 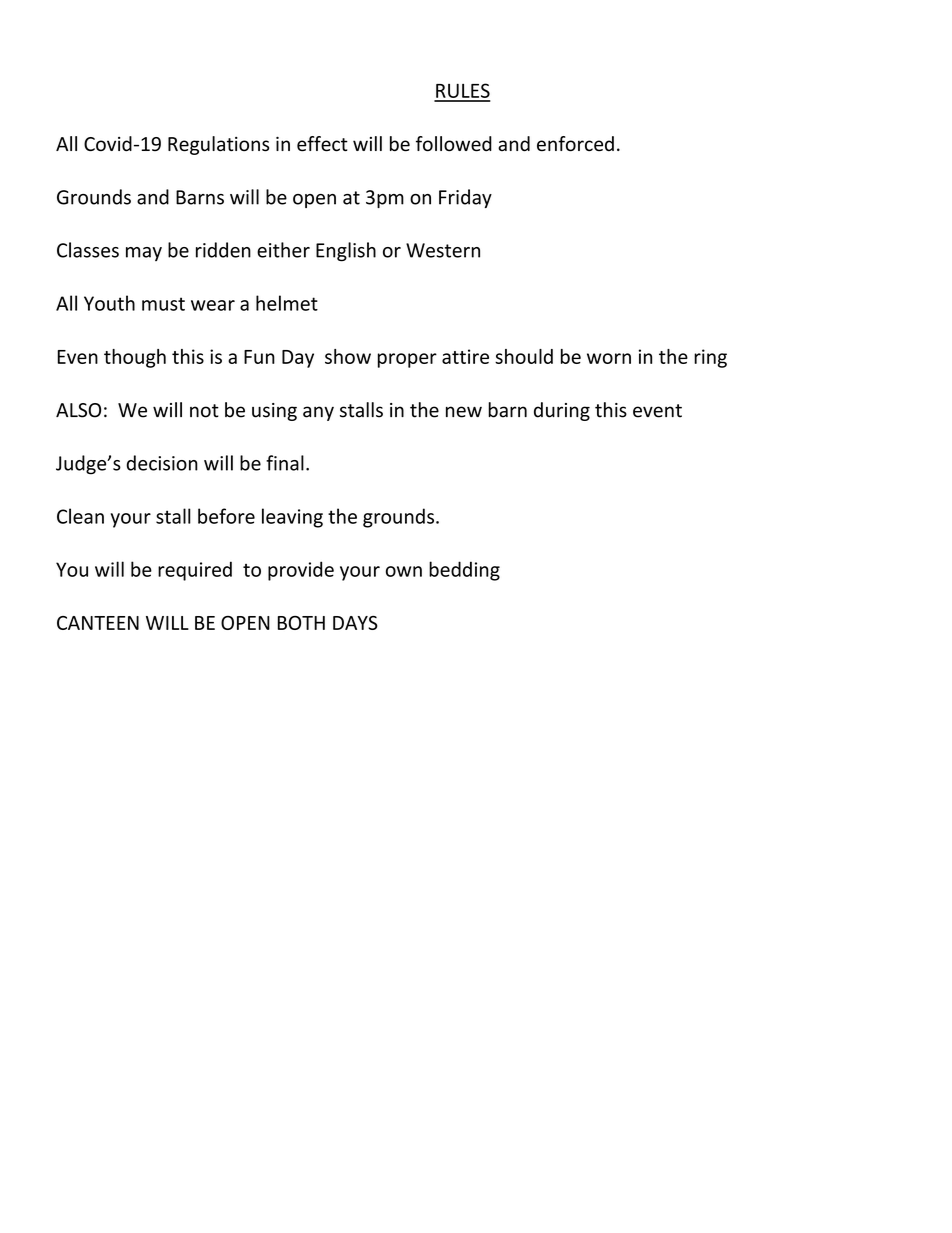 What do you see at coordinates (346, 252) in the image?
I see `English` at bounding box center [346, 252].
